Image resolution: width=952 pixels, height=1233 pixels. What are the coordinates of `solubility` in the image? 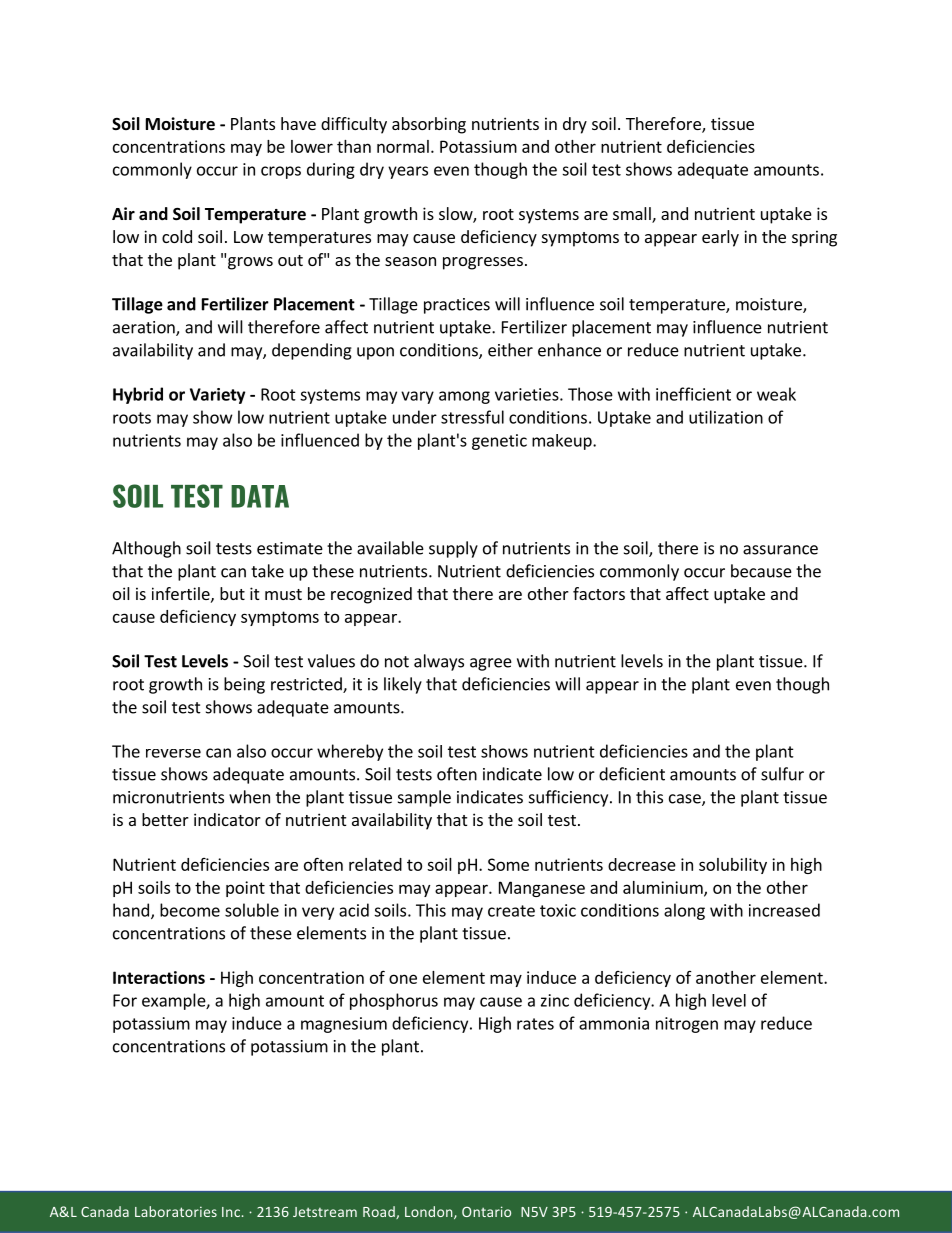 It's located at (733, 866).
